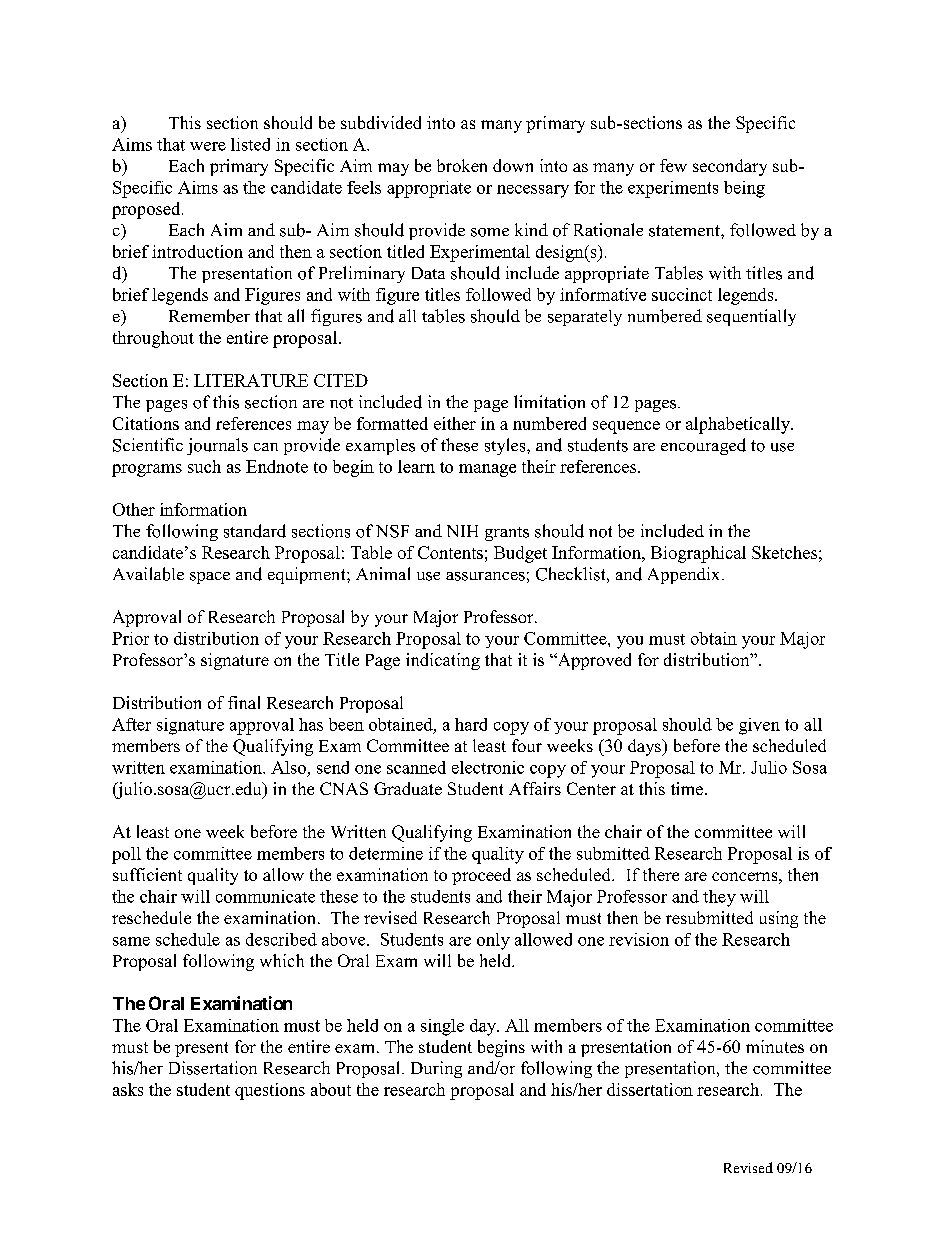 Image resolution: width=952 pixels, height=1233 pixels. What do you see at coordinates (719, 898) in the screenshot?
I see `they` at bounding box center [719, 898].
